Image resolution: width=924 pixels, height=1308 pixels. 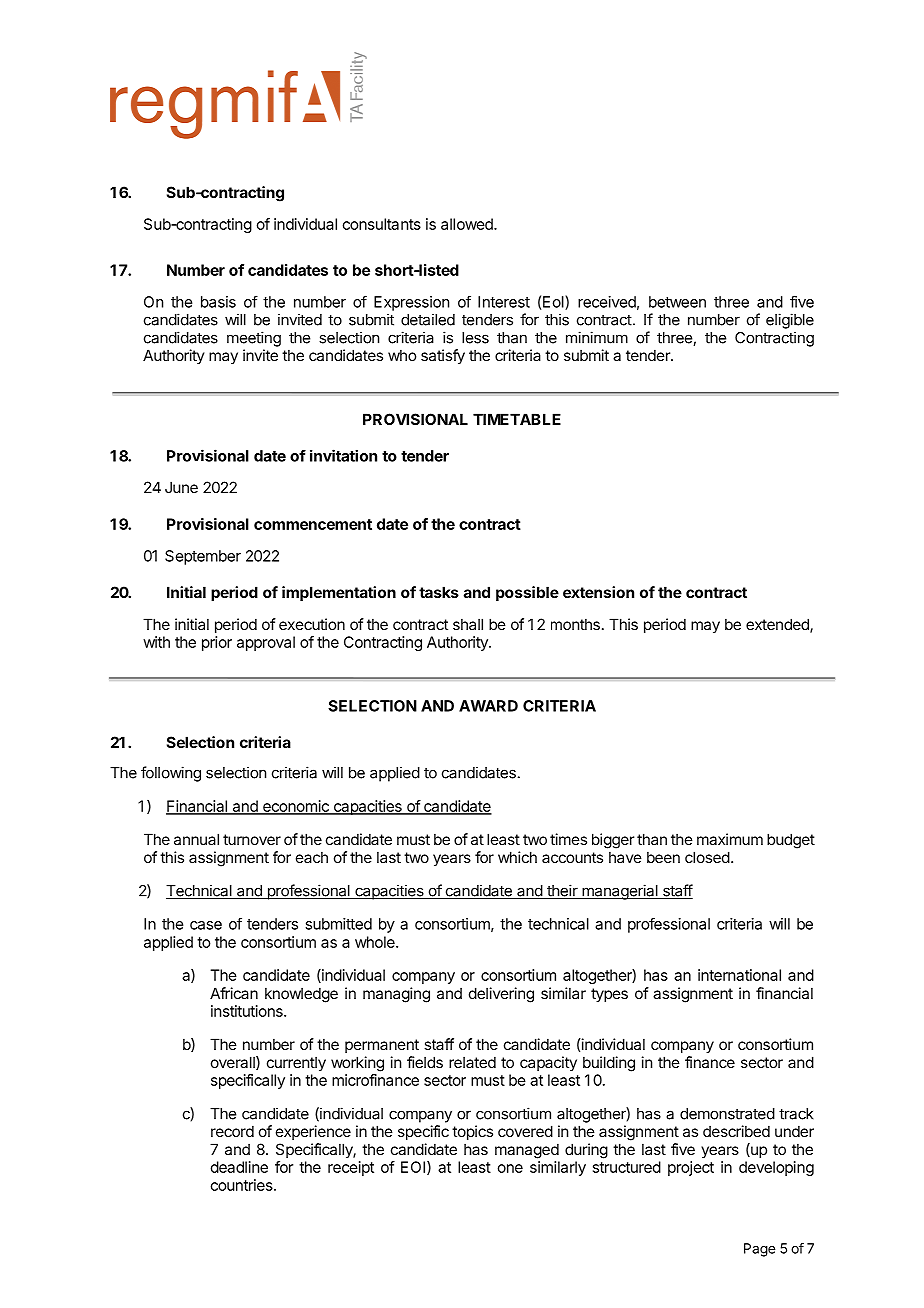 What do you see at coordinates (677, 302) in the screenshot?
I see `between` at bounding box center [677, 302].
